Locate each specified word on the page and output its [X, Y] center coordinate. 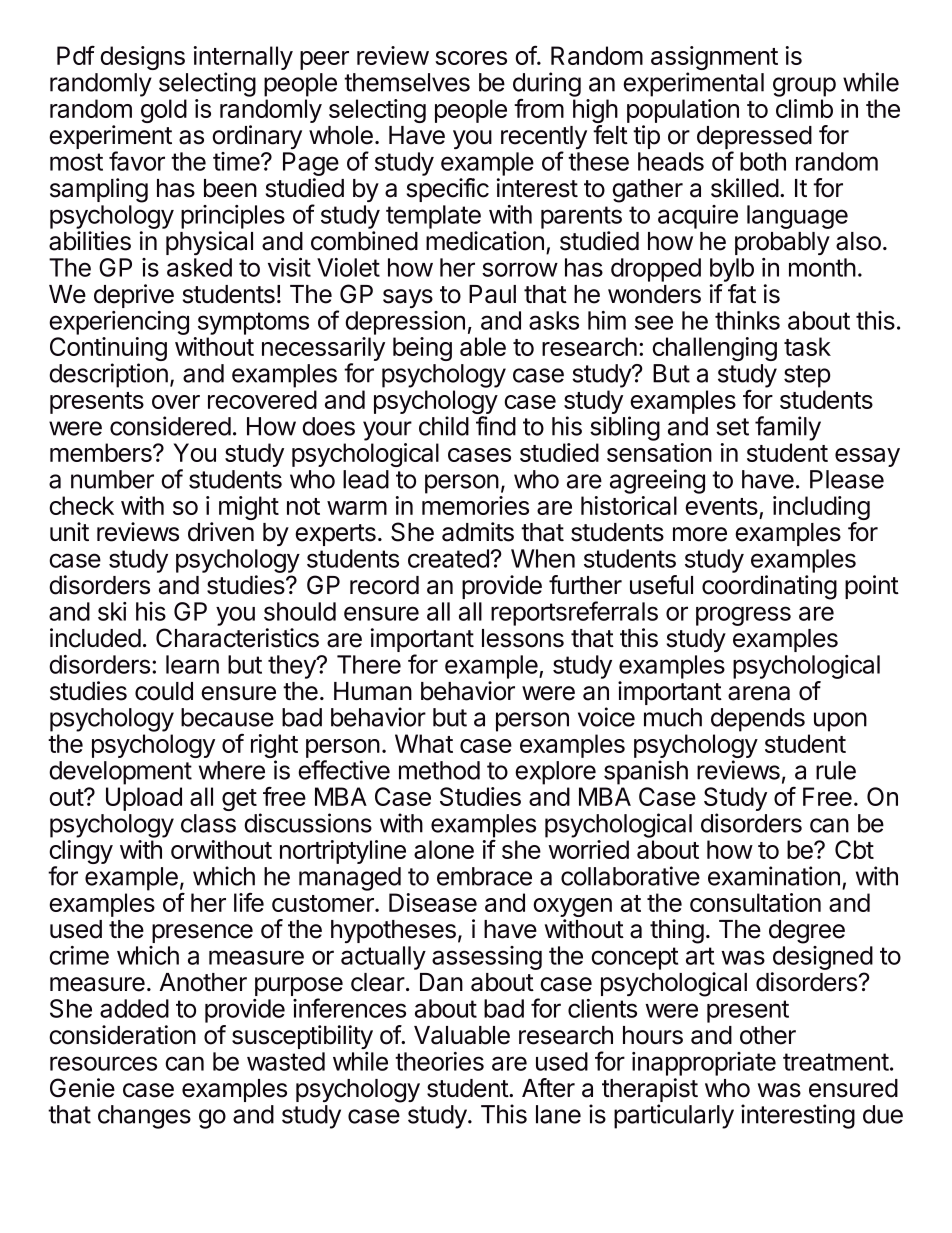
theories [439, 1061]
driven [221, 532]
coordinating [769, 587]
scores [471, 58]
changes [144, 1117]
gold [164, 111]
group [804, 87]
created [448, 558]
